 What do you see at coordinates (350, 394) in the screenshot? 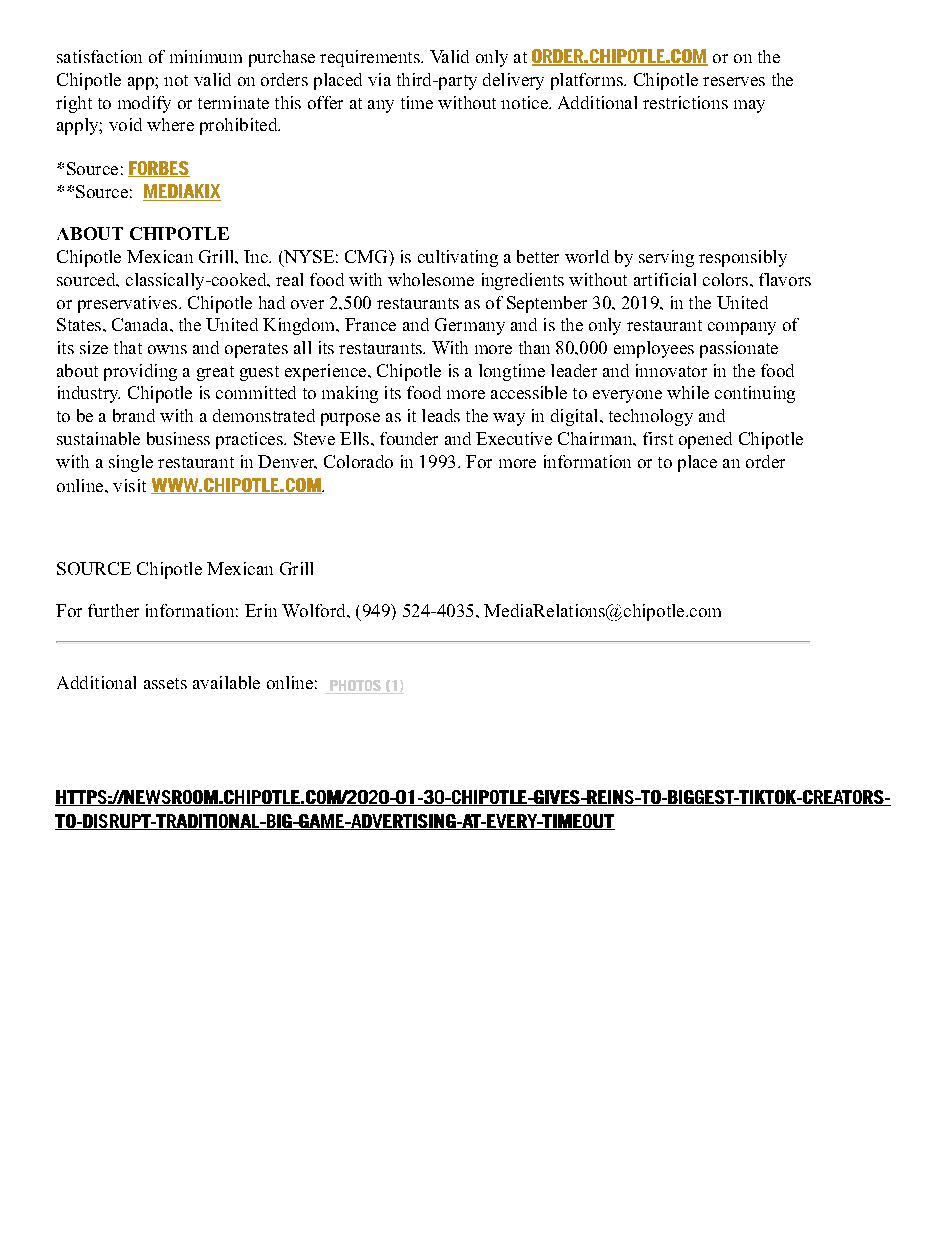
I see `making` at bounding box center [350, 394].
